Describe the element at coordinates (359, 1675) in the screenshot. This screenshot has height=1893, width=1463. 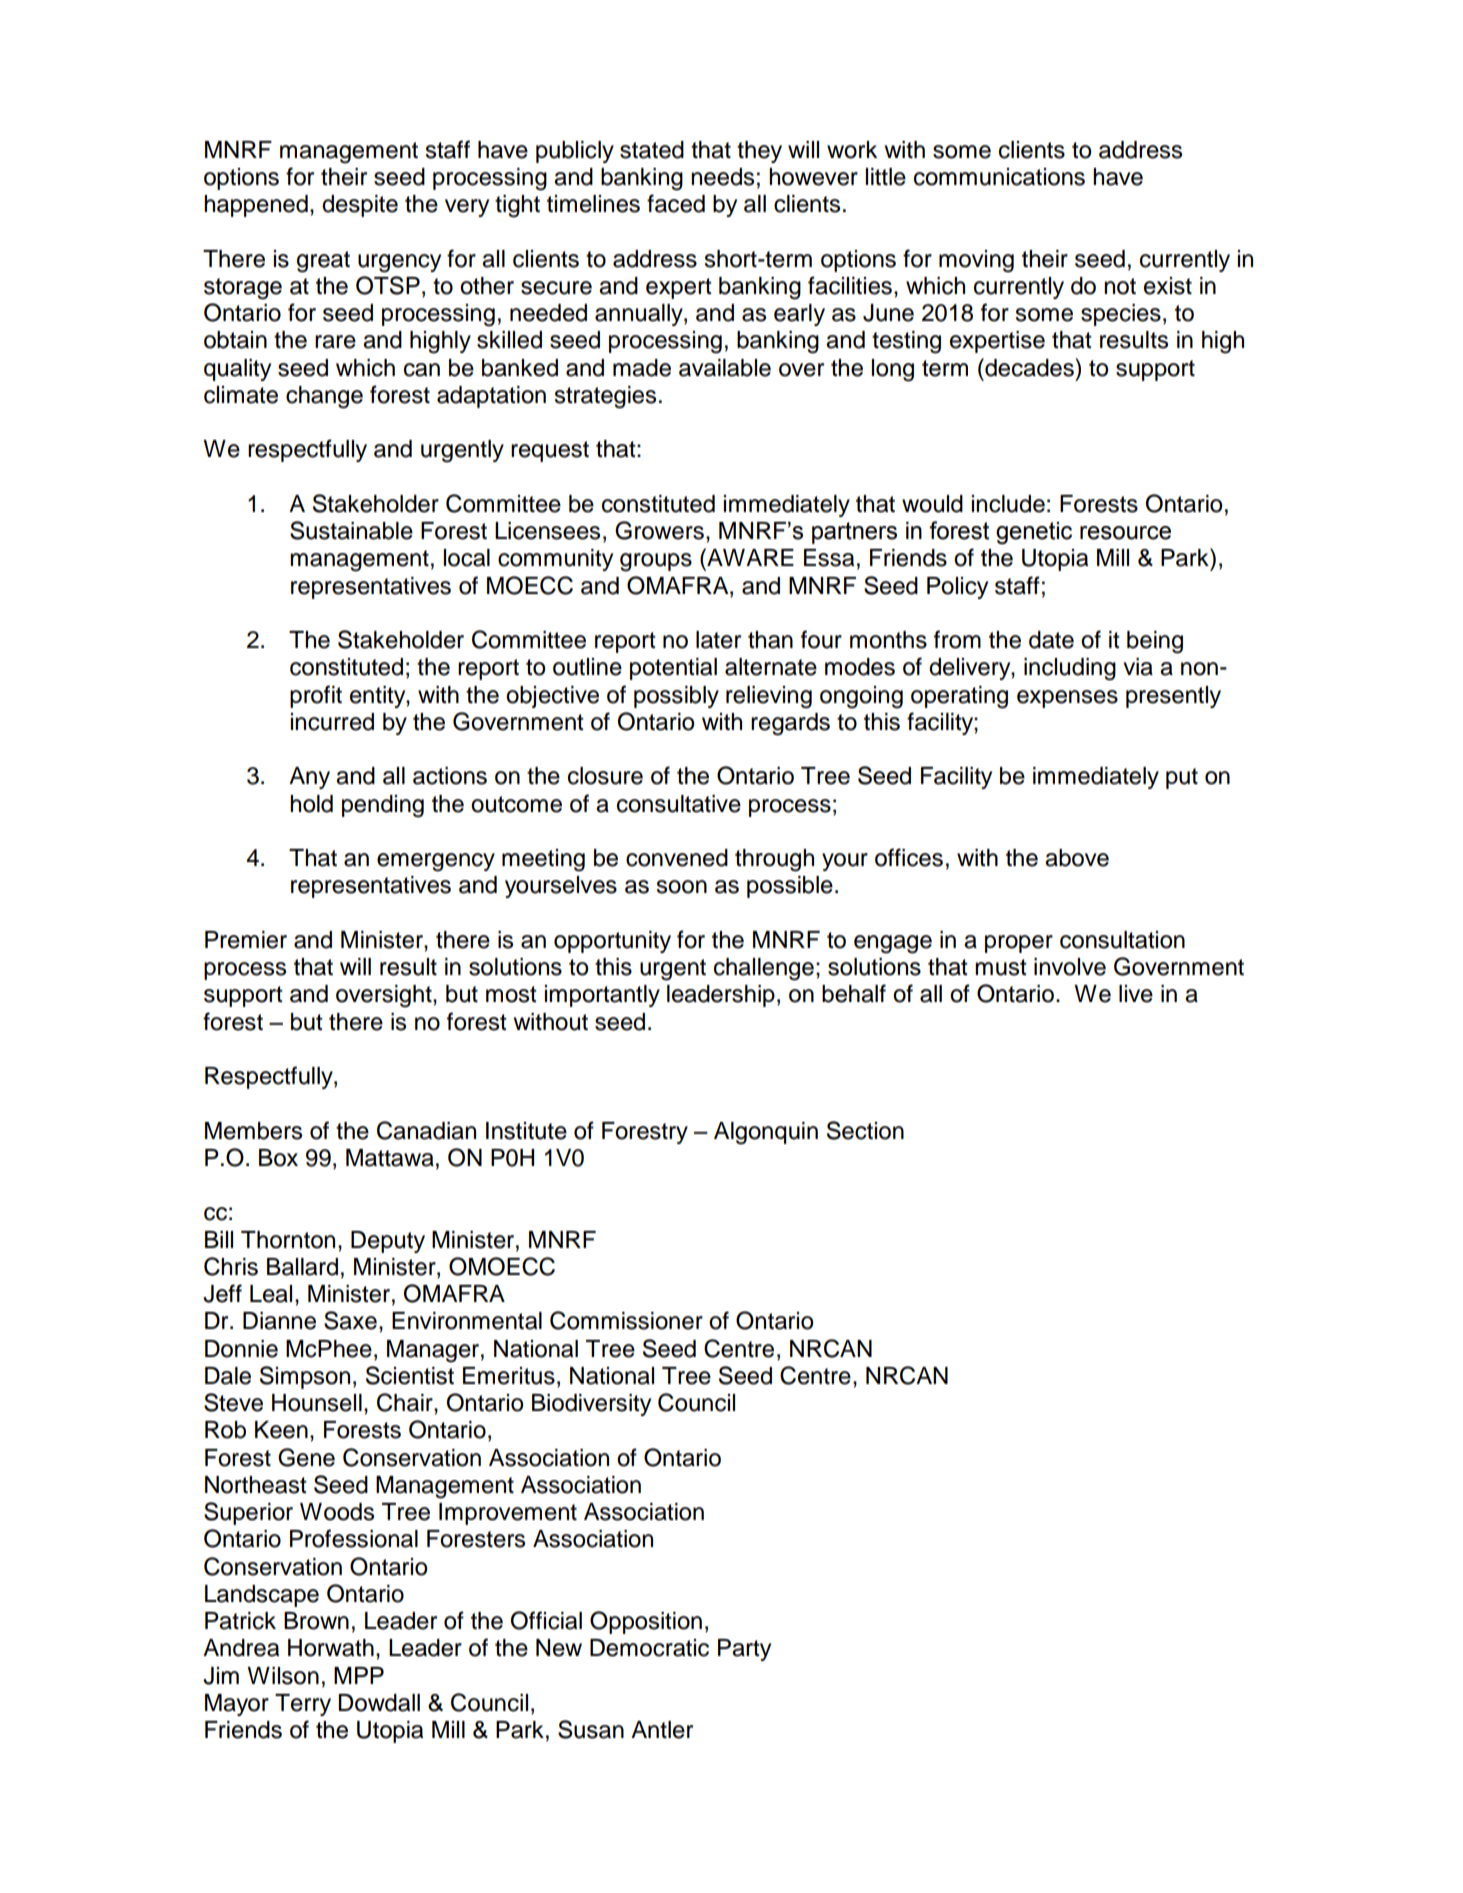
I see `MPP` at that location.
